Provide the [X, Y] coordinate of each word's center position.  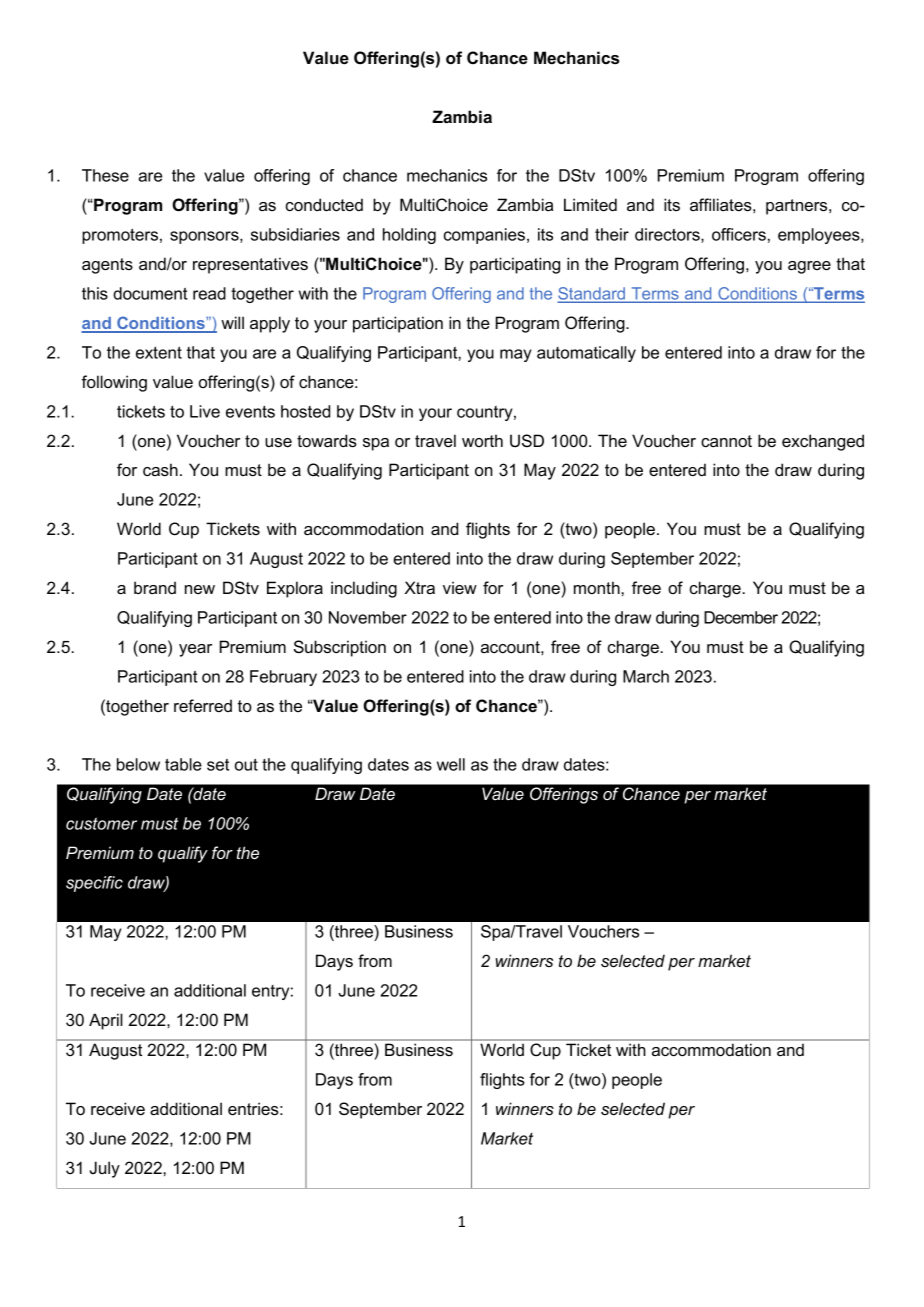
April [106, 1021]
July [105, 1169]
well [451, 764]
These [105, 175]
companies [484, 236]
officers [739, 234]
